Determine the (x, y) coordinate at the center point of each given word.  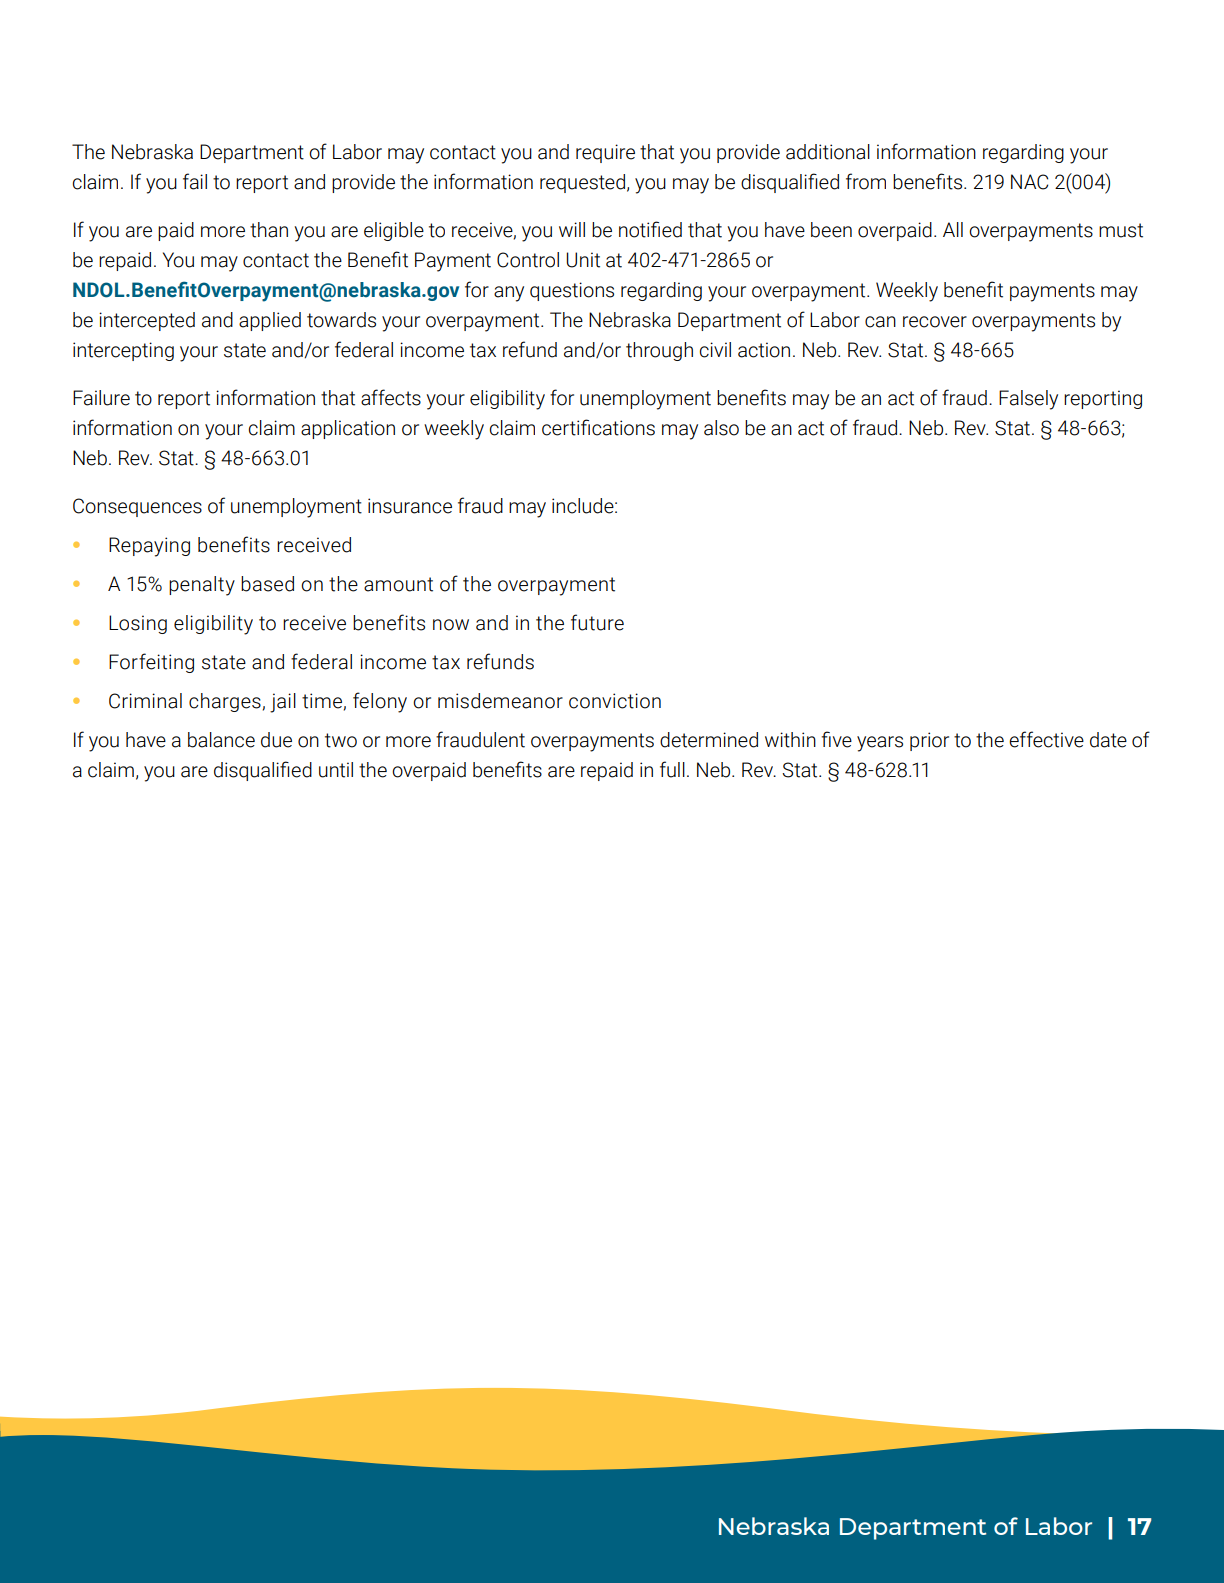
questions (572, 291)
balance (221, 740)
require (605, 153)
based (267, 584)
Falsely (1028, 400)
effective (1046, 739)
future (597, 622)
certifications (598, 427)
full (672, 769)
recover (935, 322)
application (348, 429)
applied (270, 321)
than (269, 230)
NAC (1029, 182)
